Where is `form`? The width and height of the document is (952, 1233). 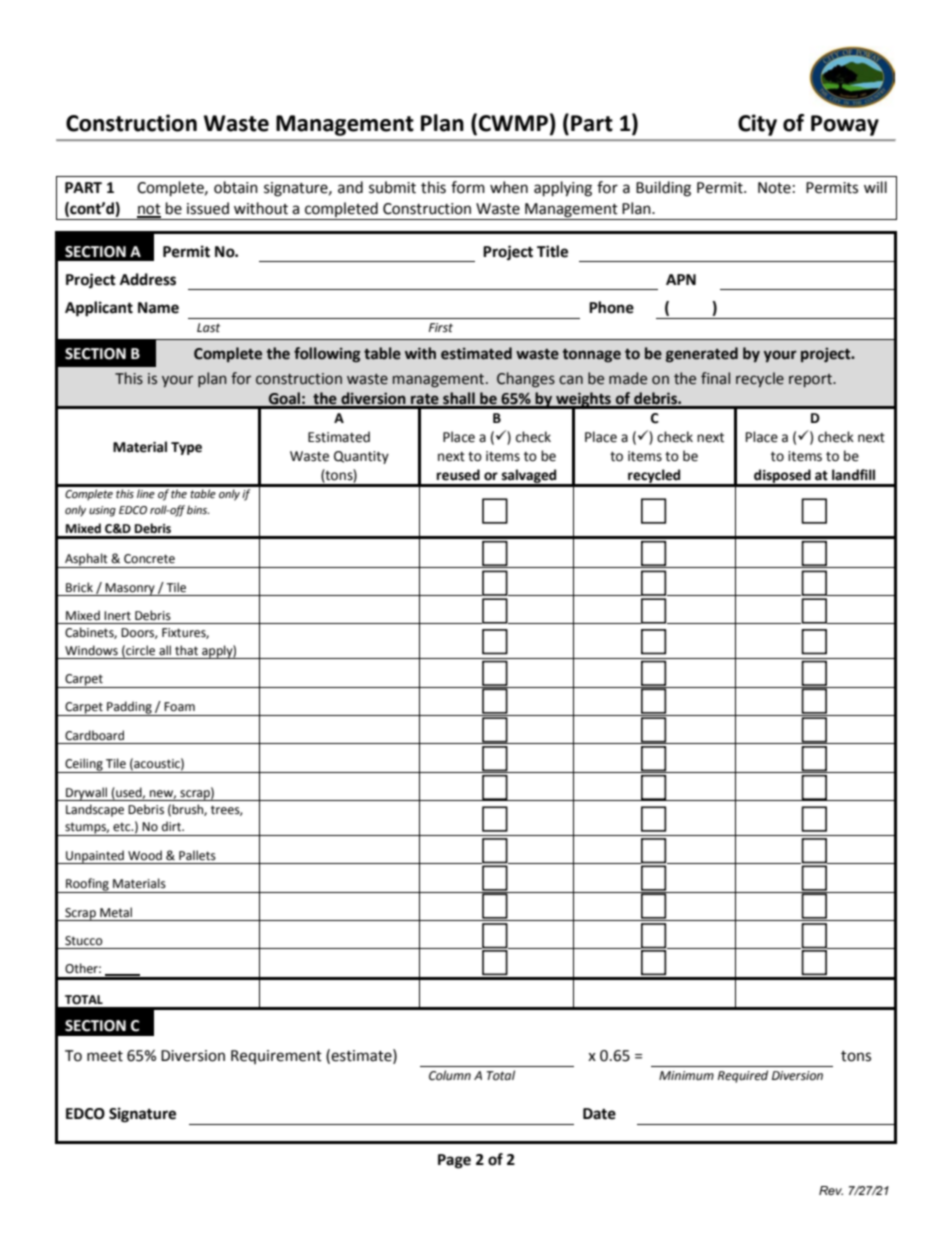 form is located at coordinates (468, 187).
